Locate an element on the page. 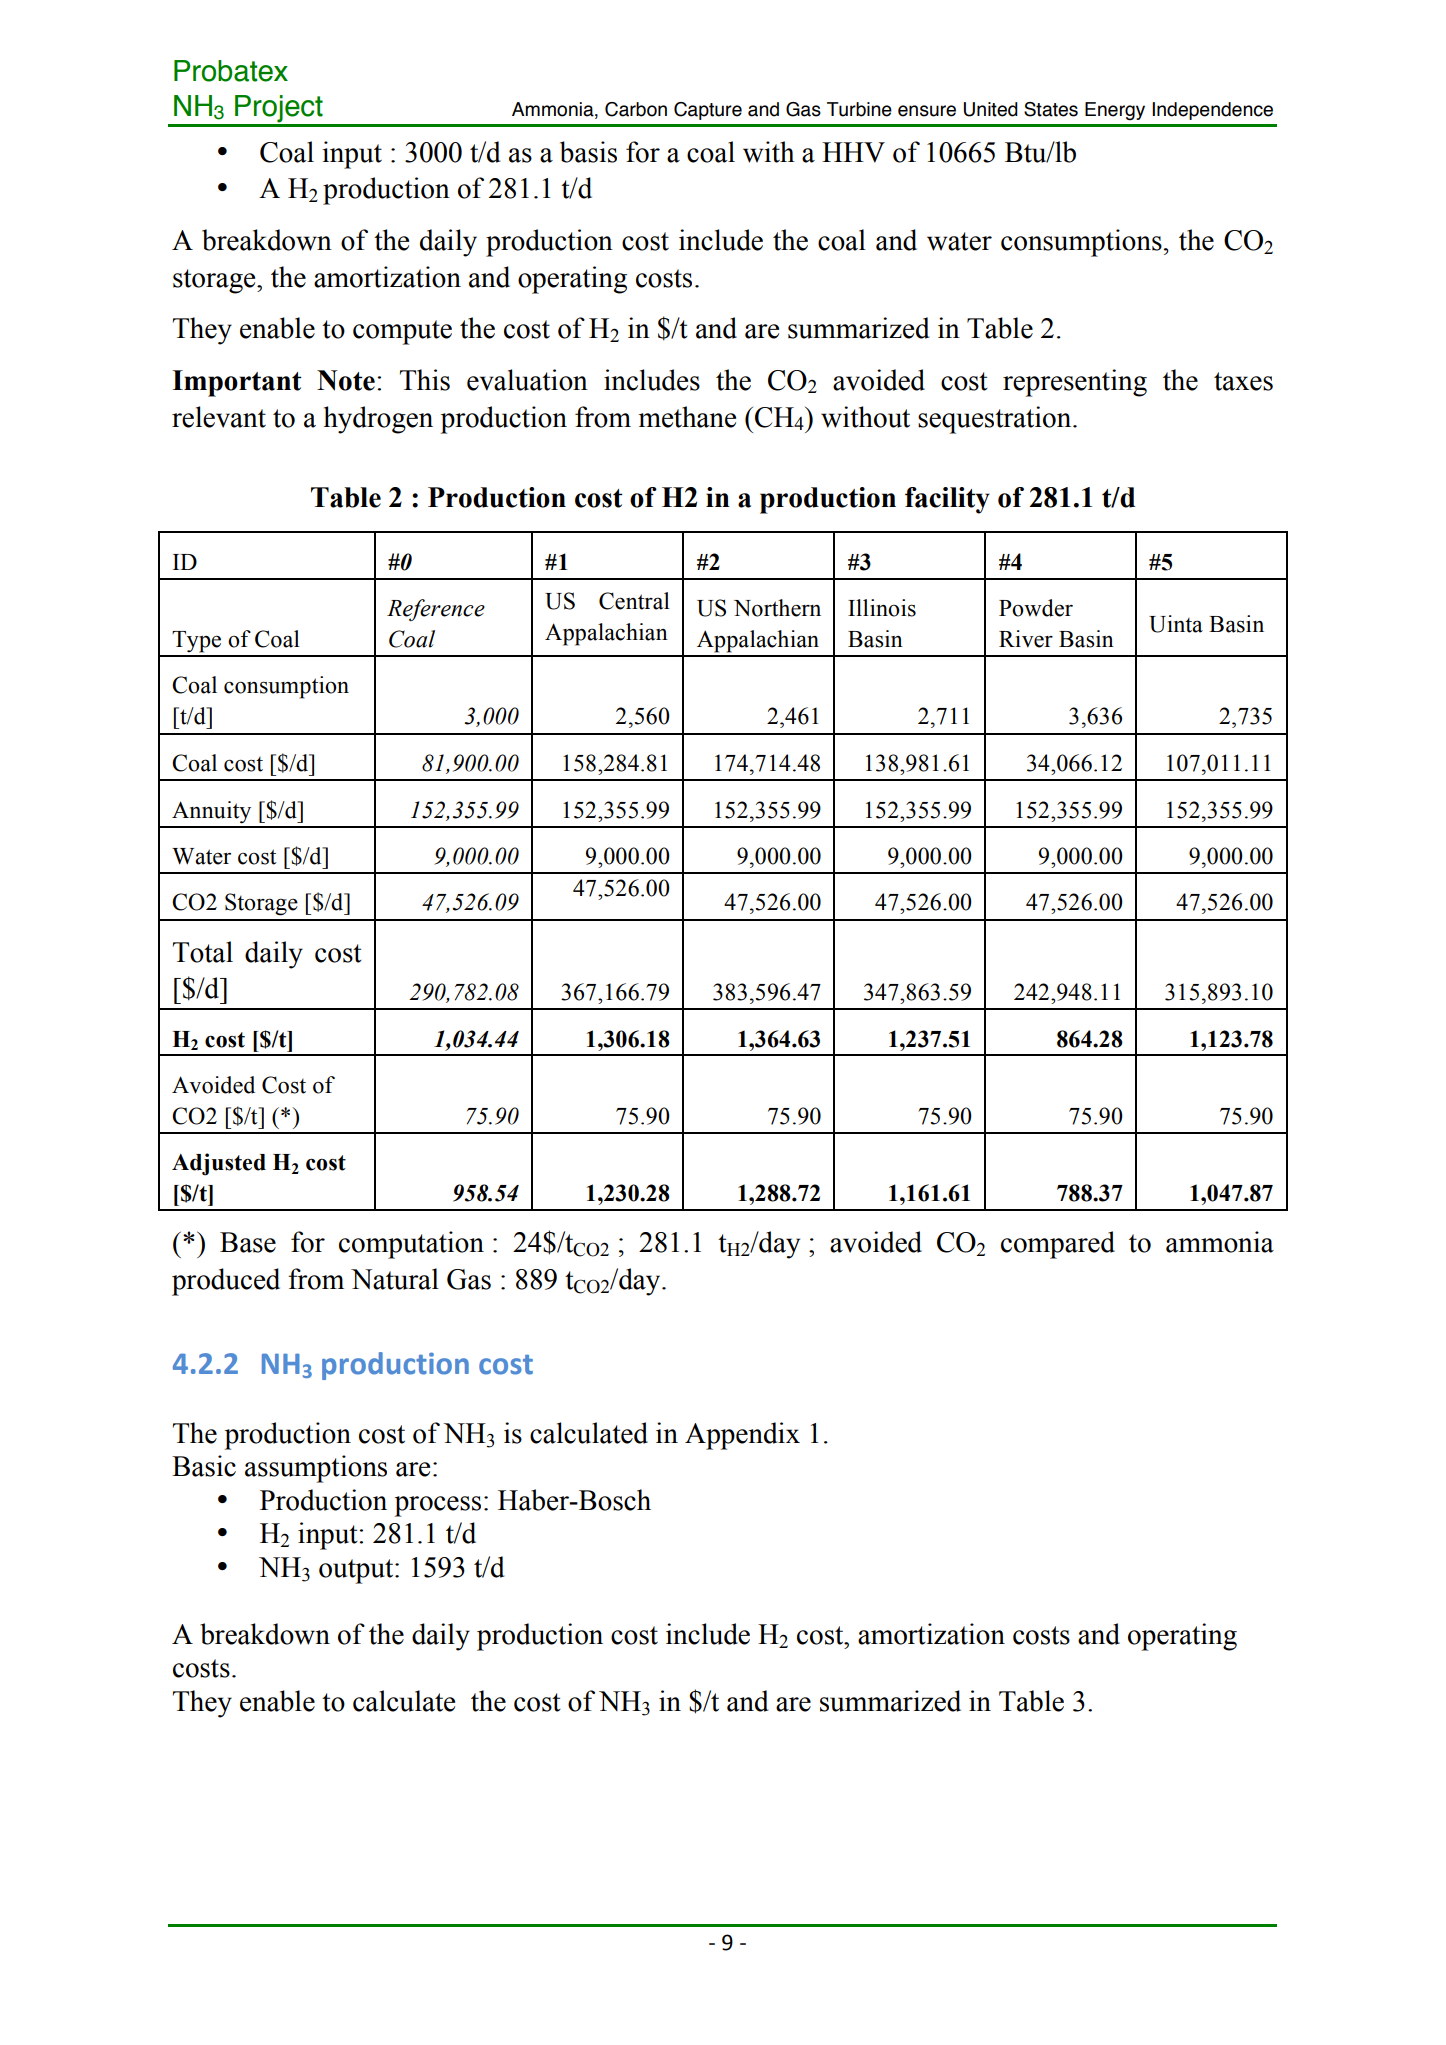 This image has height=2045, width=1446. Energy is located at coordinates (1115, 111).
